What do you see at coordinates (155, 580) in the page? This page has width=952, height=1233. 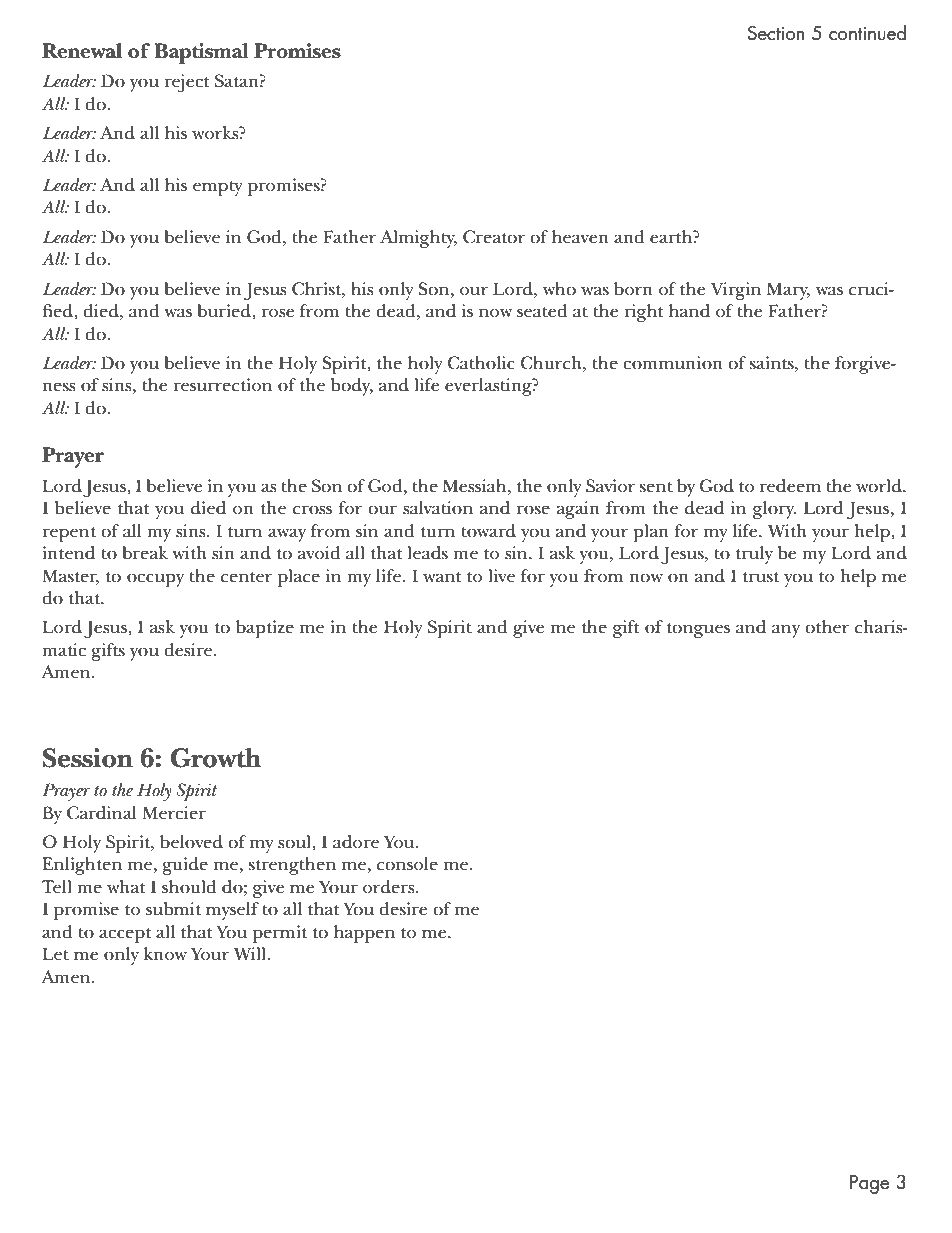 I see `occupy` at bounding box center [155, 580].
